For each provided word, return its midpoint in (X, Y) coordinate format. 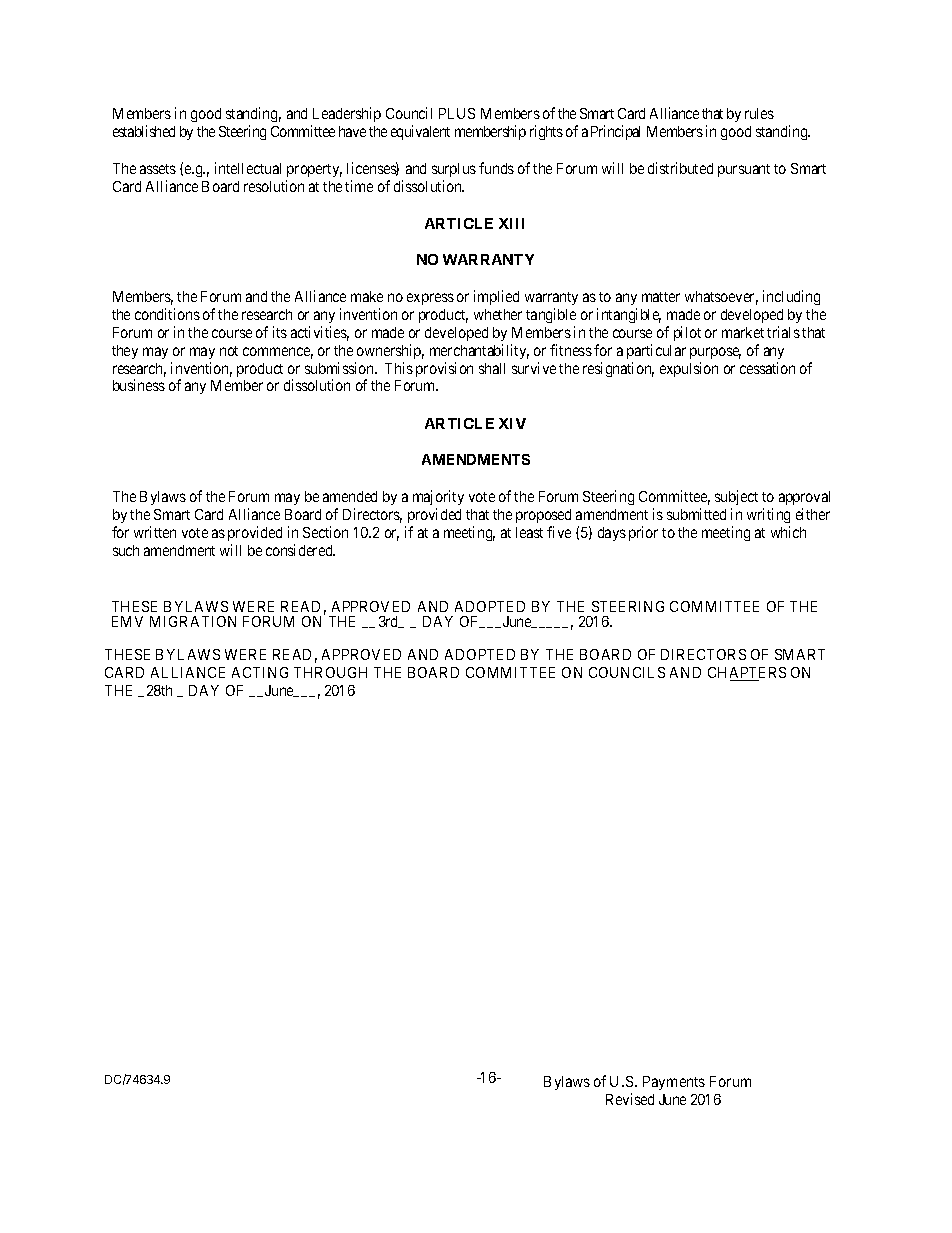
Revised (630, 1099)
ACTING (260, 672)
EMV (127, 621)
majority (438, 497)
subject (736, 497)
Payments (674, 1083)
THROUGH (330, 672)
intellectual (248, 168)
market (743, 332)
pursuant (744, 170)
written (155, 532)
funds (496, 168)
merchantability (479, 351)
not (229, 351)
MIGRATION (193, 621)
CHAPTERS (747, 674)
